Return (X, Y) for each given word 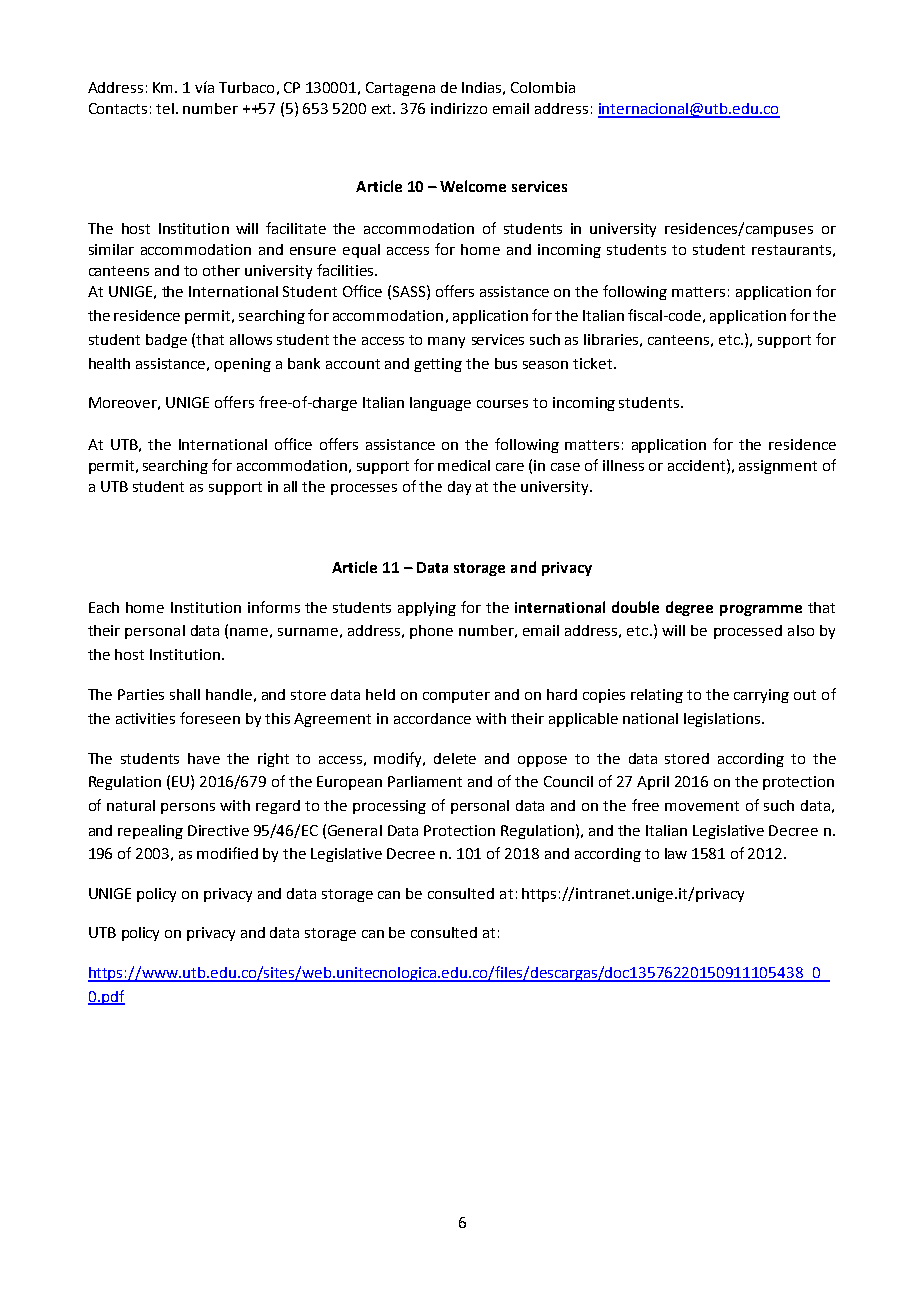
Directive (218, 830)
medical (464, 465)
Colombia (543, 87)
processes (364, 489)
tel (165, 108)
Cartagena (400, 89)
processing (389, 807)
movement (702, 806)
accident (698, 465)
